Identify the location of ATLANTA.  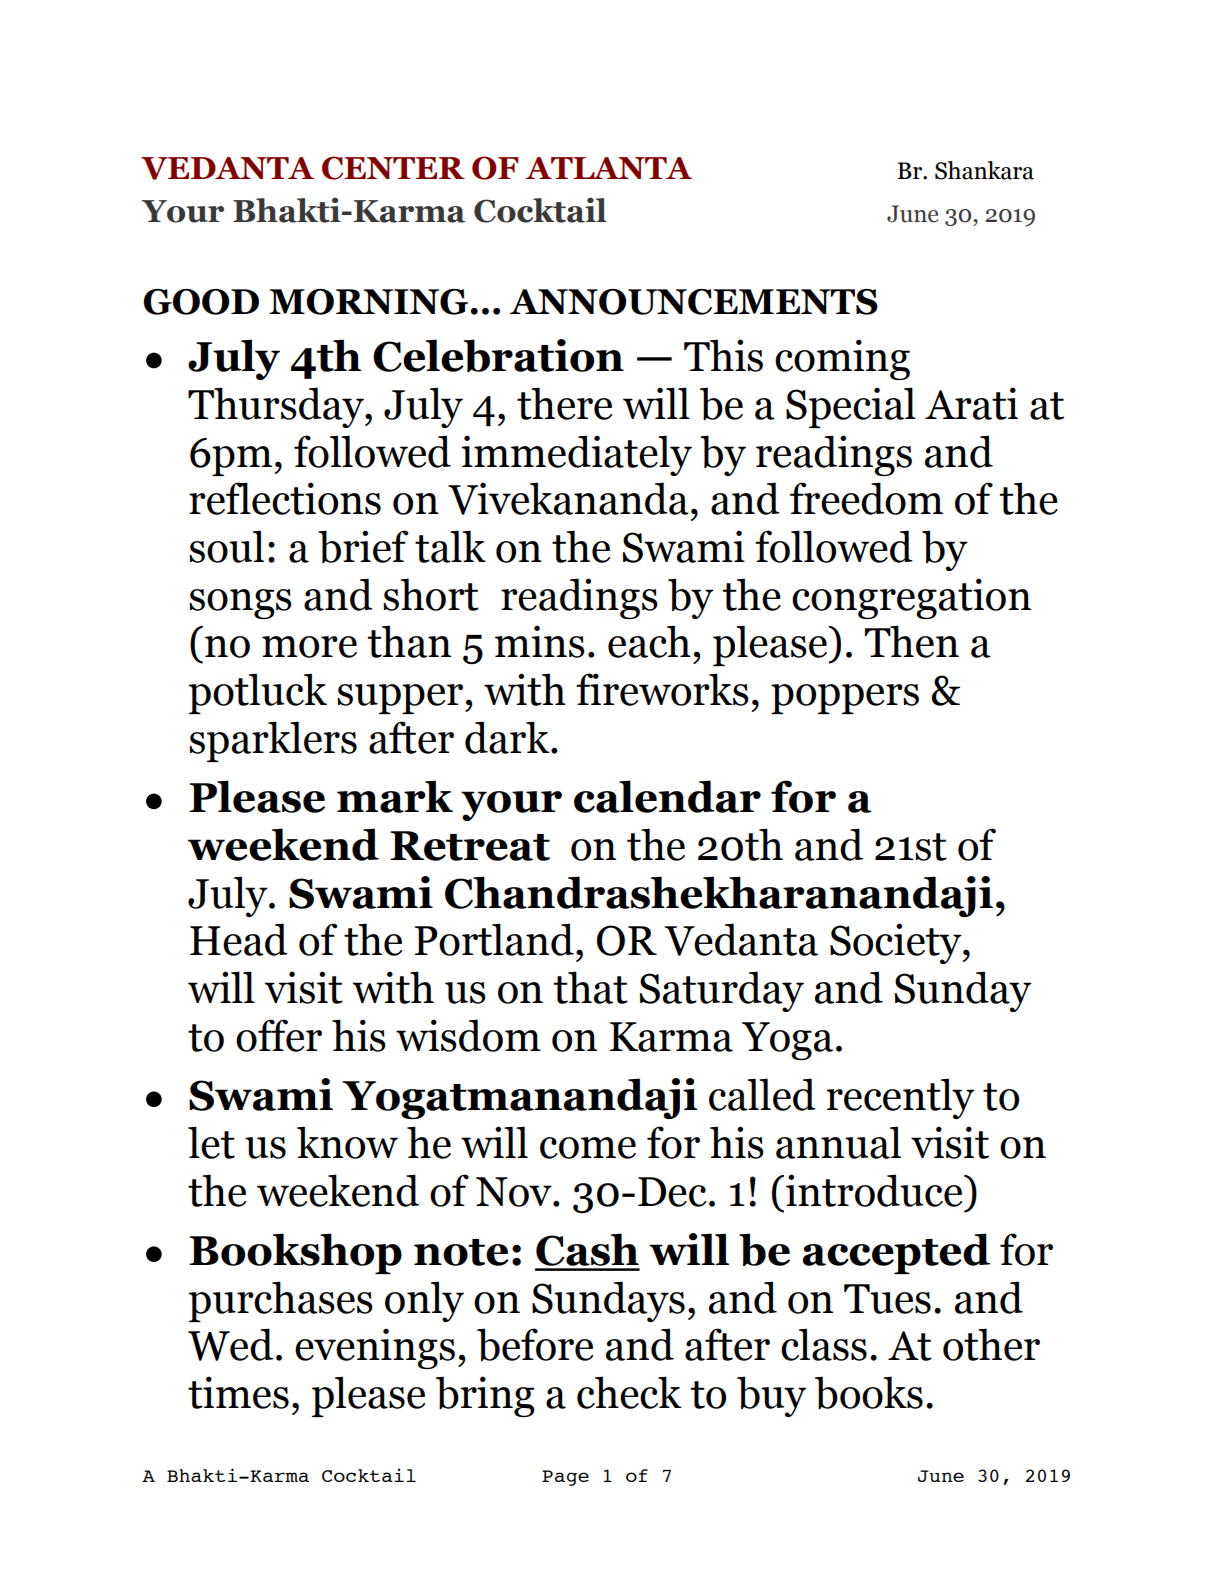
(608, 168).
